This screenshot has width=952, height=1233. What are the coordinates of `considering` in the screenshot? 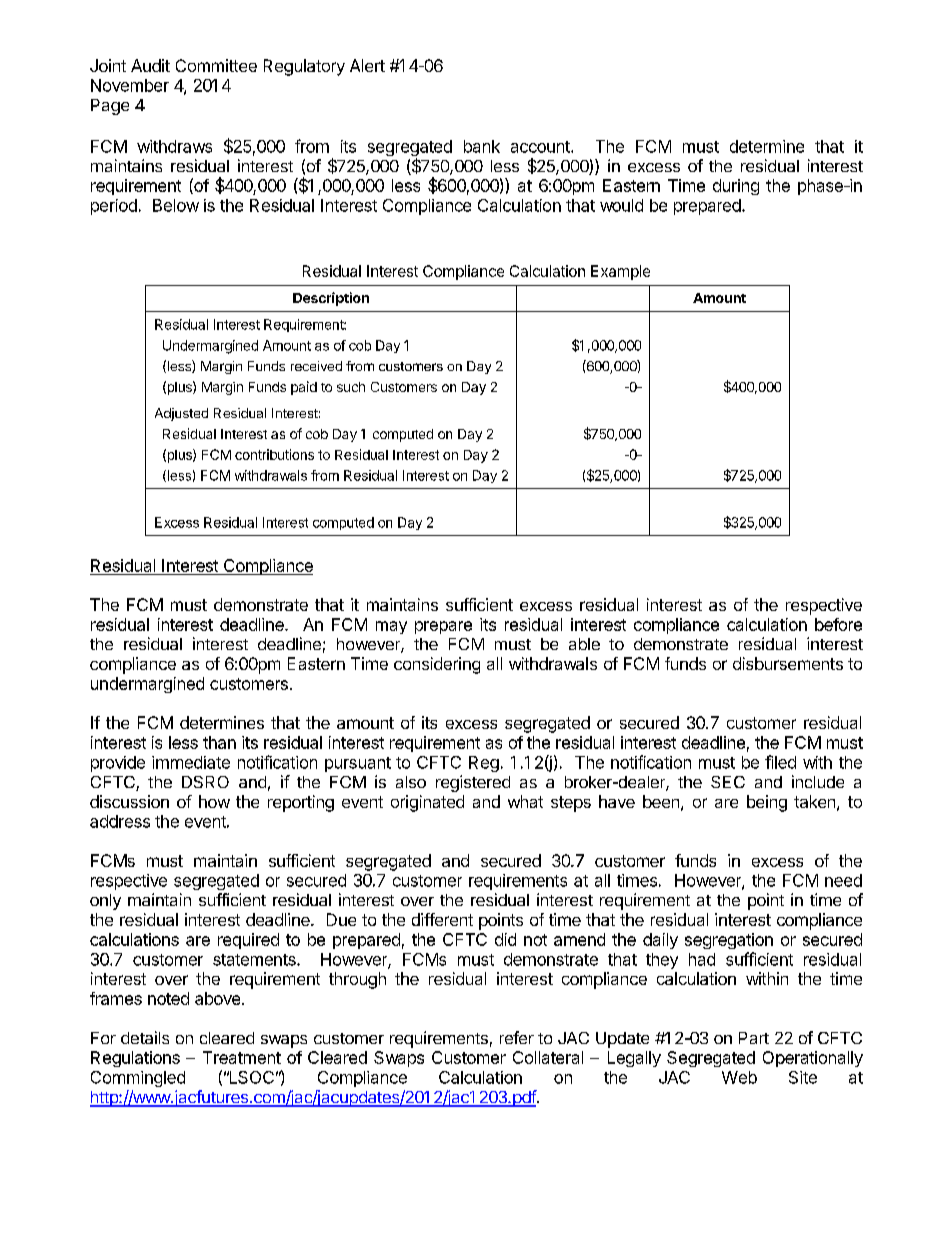 It's located at (437, 665).
